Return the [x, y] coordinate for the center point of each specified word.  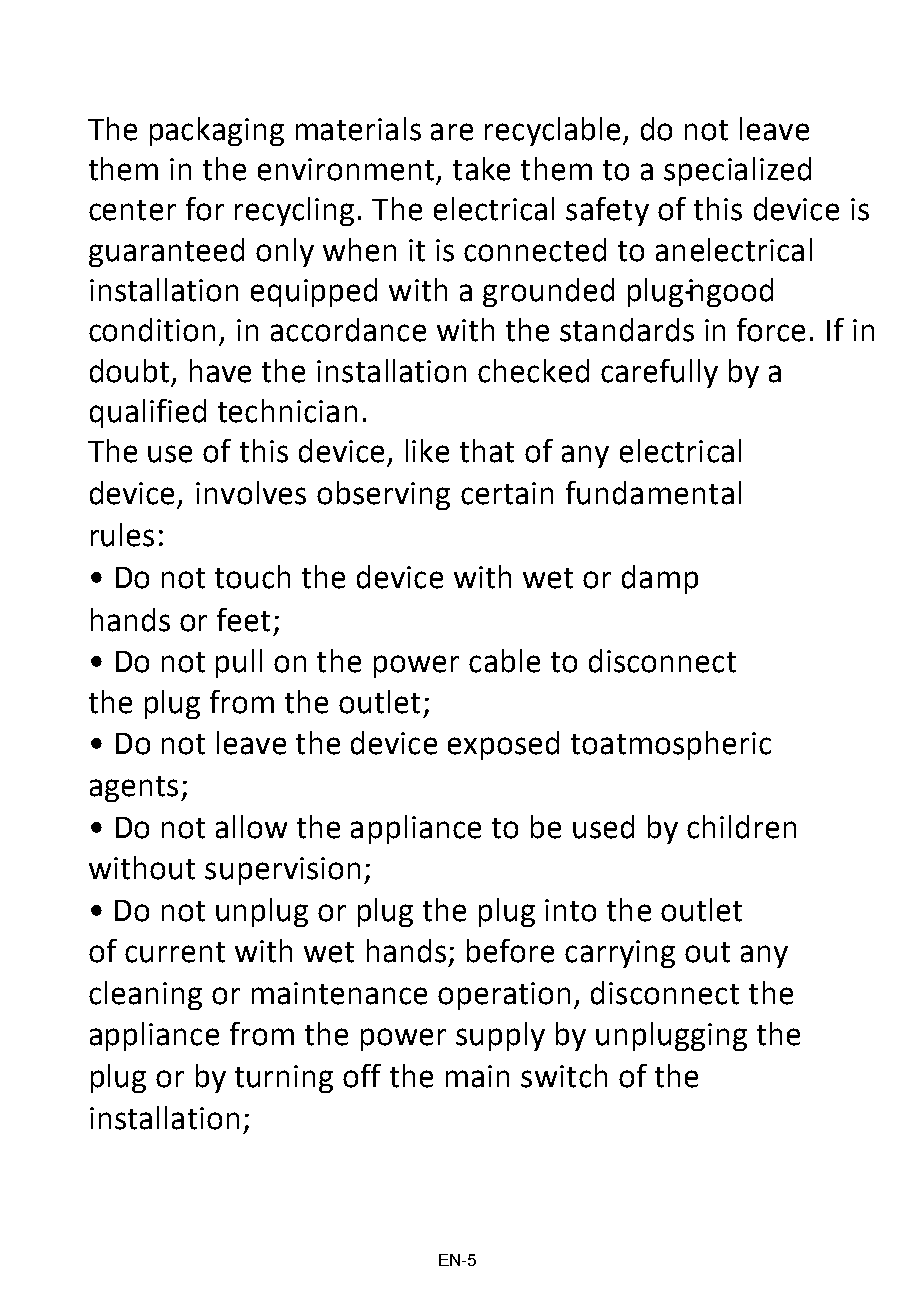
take [481, 169]
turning [284, 1079]
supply [500, 1036]
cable [504, 661]
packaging [217, 131]
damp [660, 579]
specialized [737, 171]
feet [243, 620]
